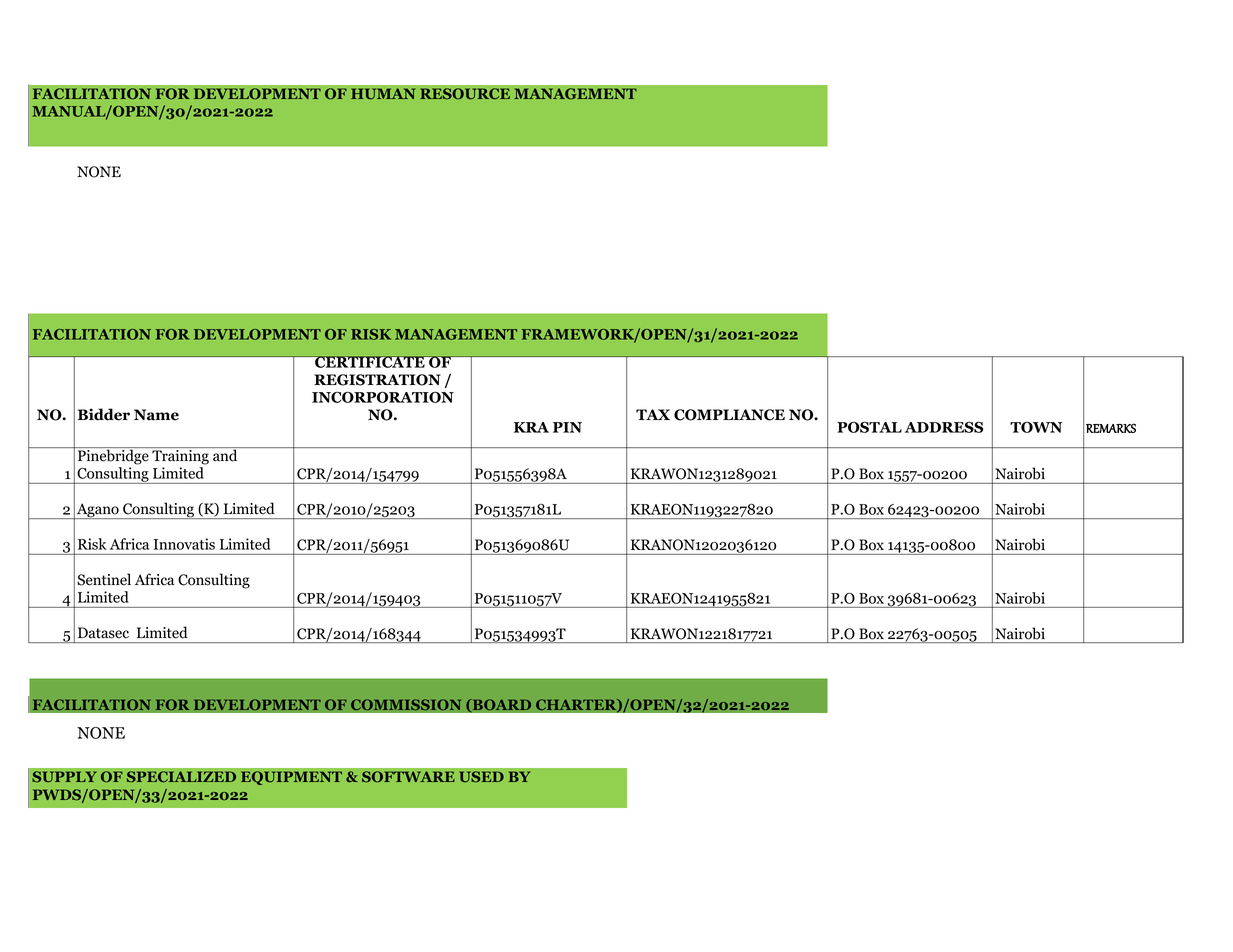 The width and height of the document is (1233, 952). I want to click on REGISTRATION, so click(377, 380).
